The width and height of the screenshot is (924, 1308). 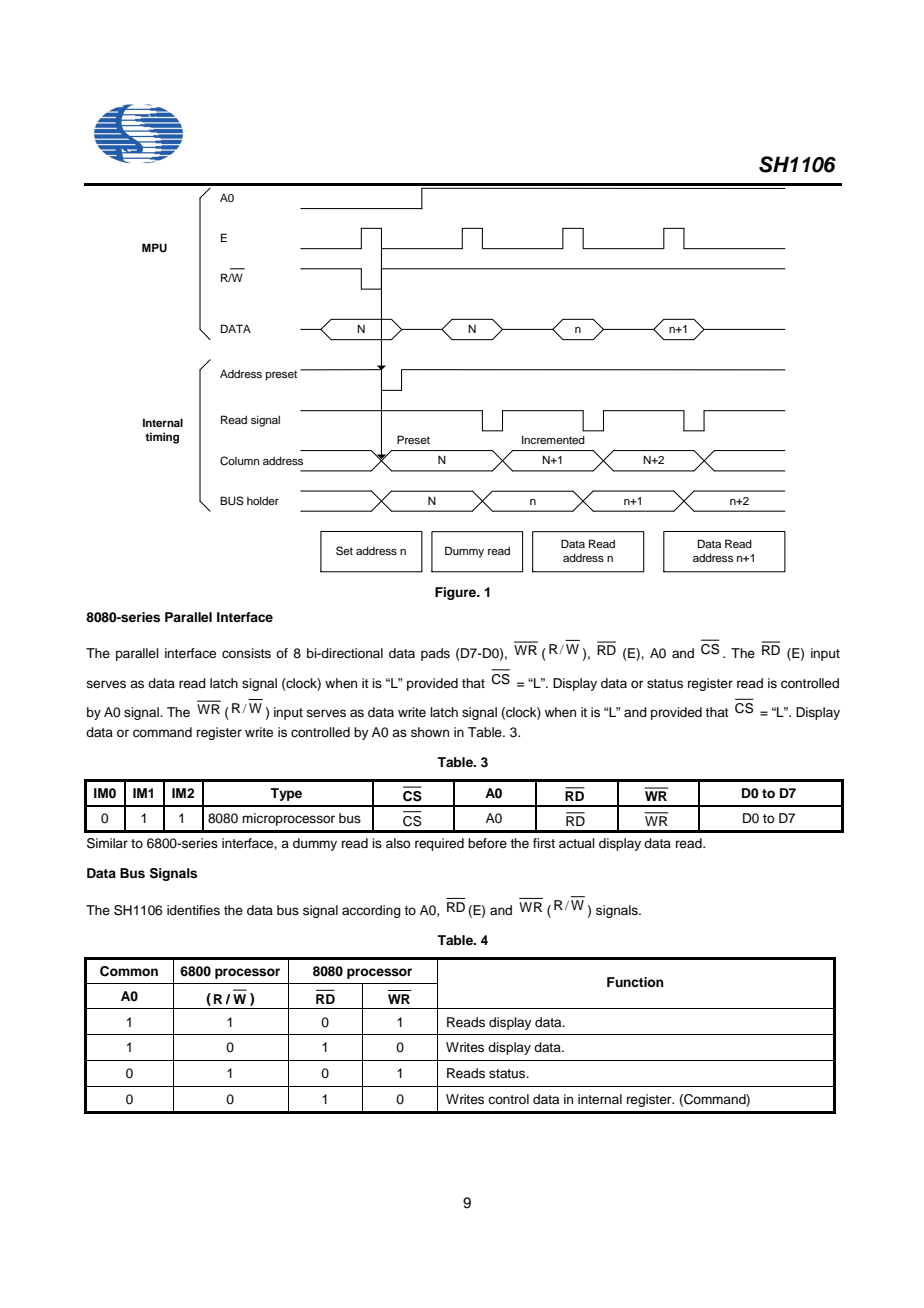 What do you see at coordinates (162, 438) in the screenshot?
I see `timing` at bounding box center [162, 438].
